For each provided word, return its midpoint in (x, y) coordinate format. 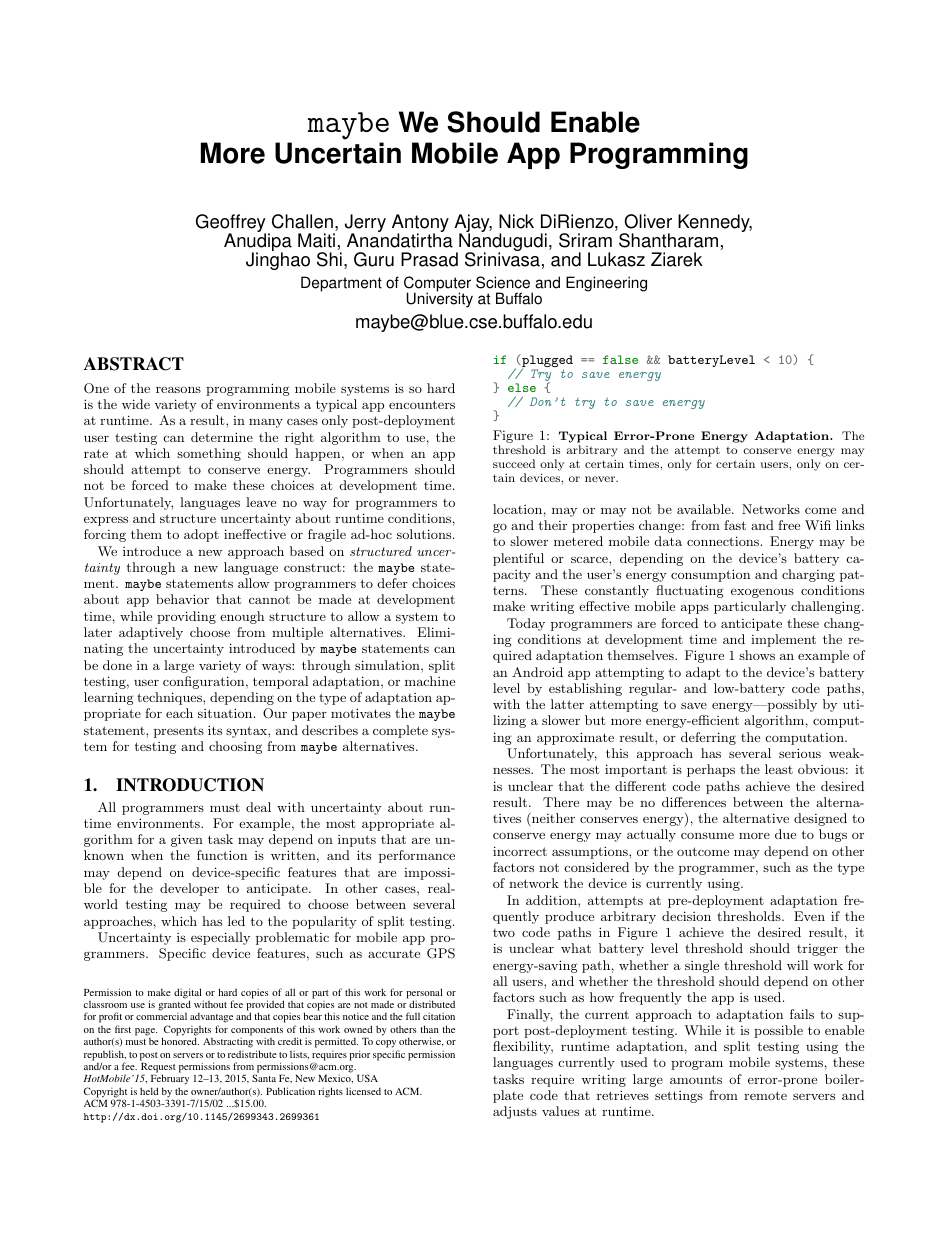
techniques (170, 698)
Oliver (648, 221)
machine (430, 681)
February (170, 1081)
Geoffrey (231, 224)
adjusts (515, 1112)
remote (765, 1095)
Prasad (429, 259)
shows (757, 655)
